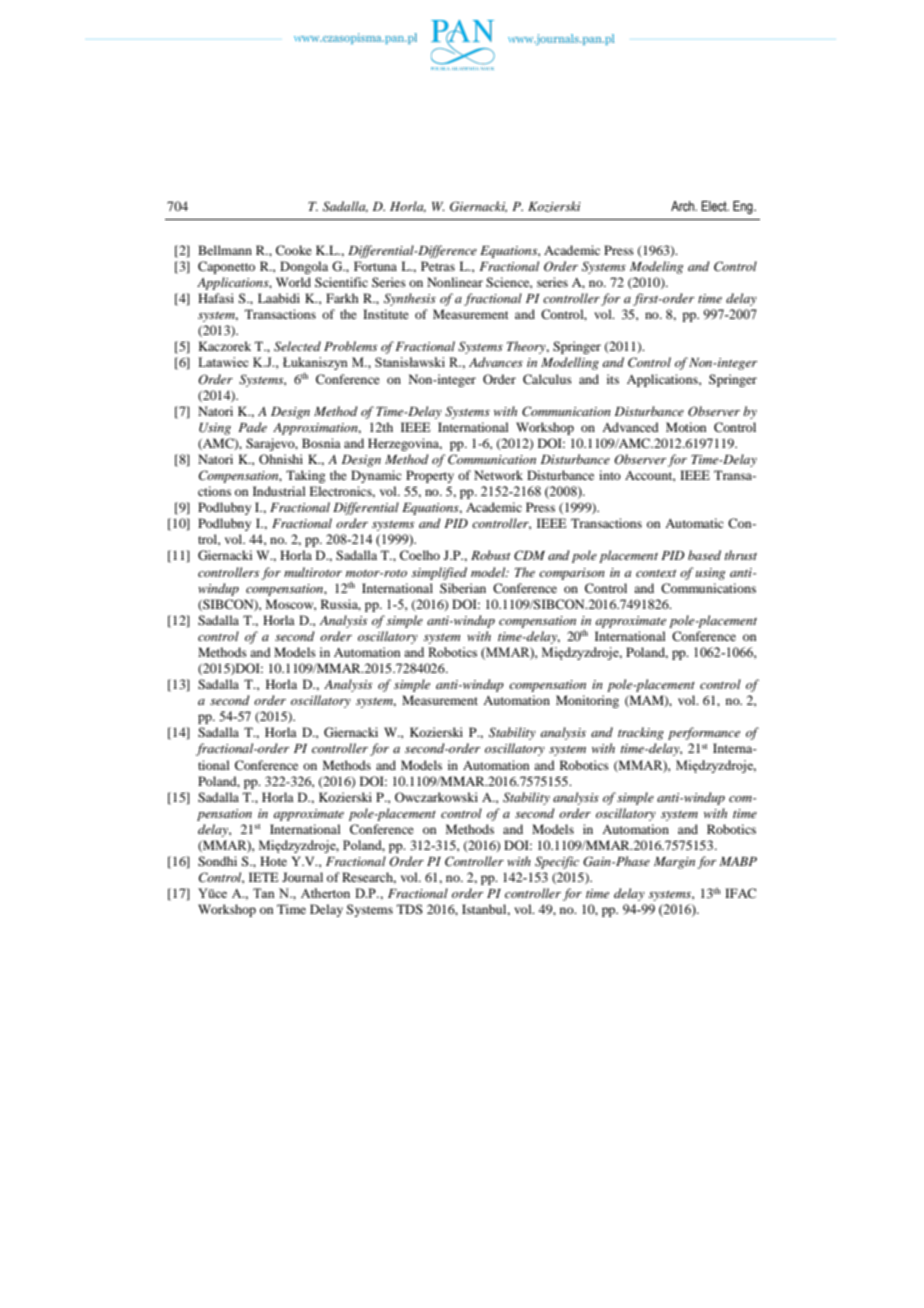 This screenshot has width=924, height=1308. I want to click on Petras, so click(438, 266).
